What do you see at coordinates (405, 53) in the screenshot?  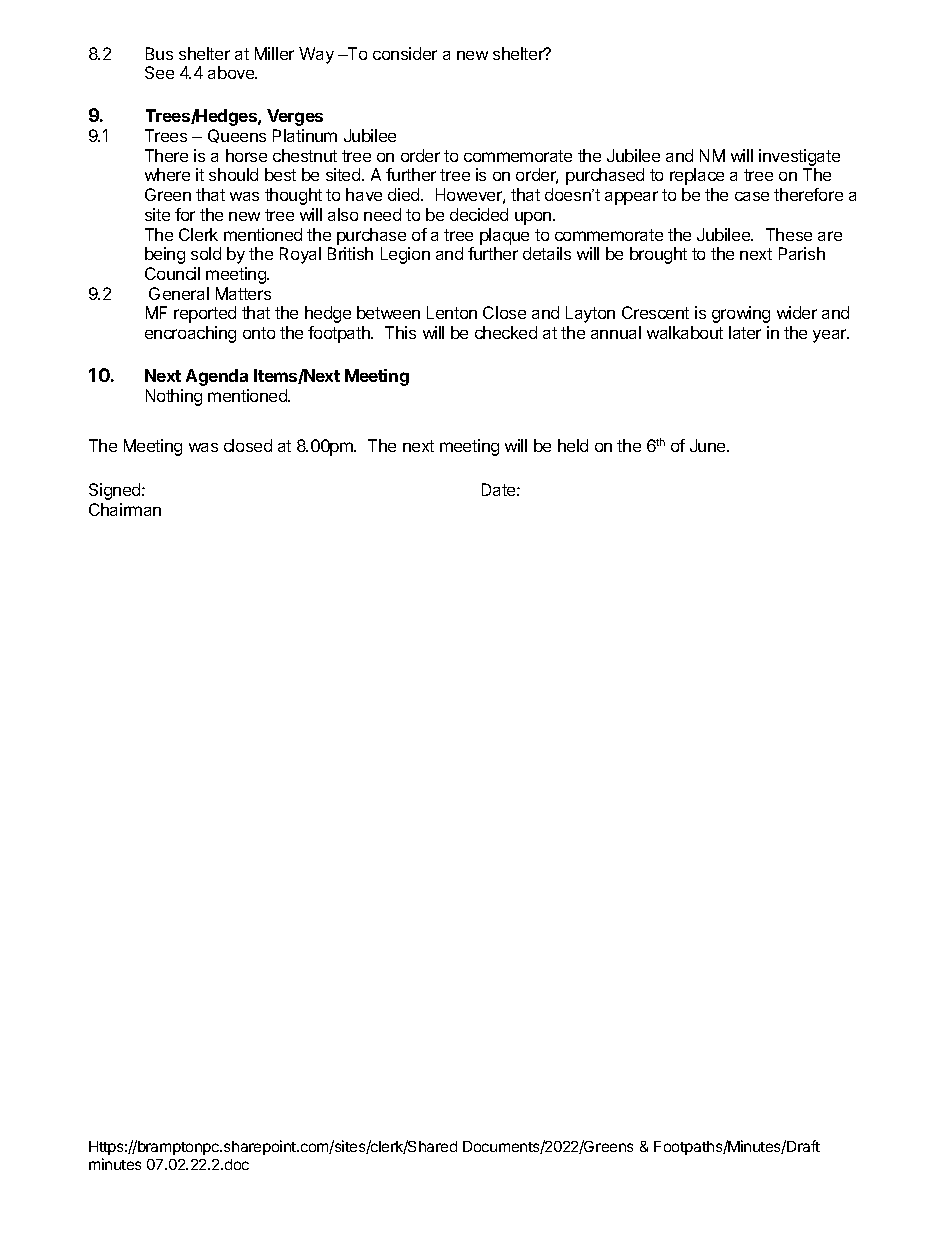 I see `consider` at bounding box center [405, 53].
